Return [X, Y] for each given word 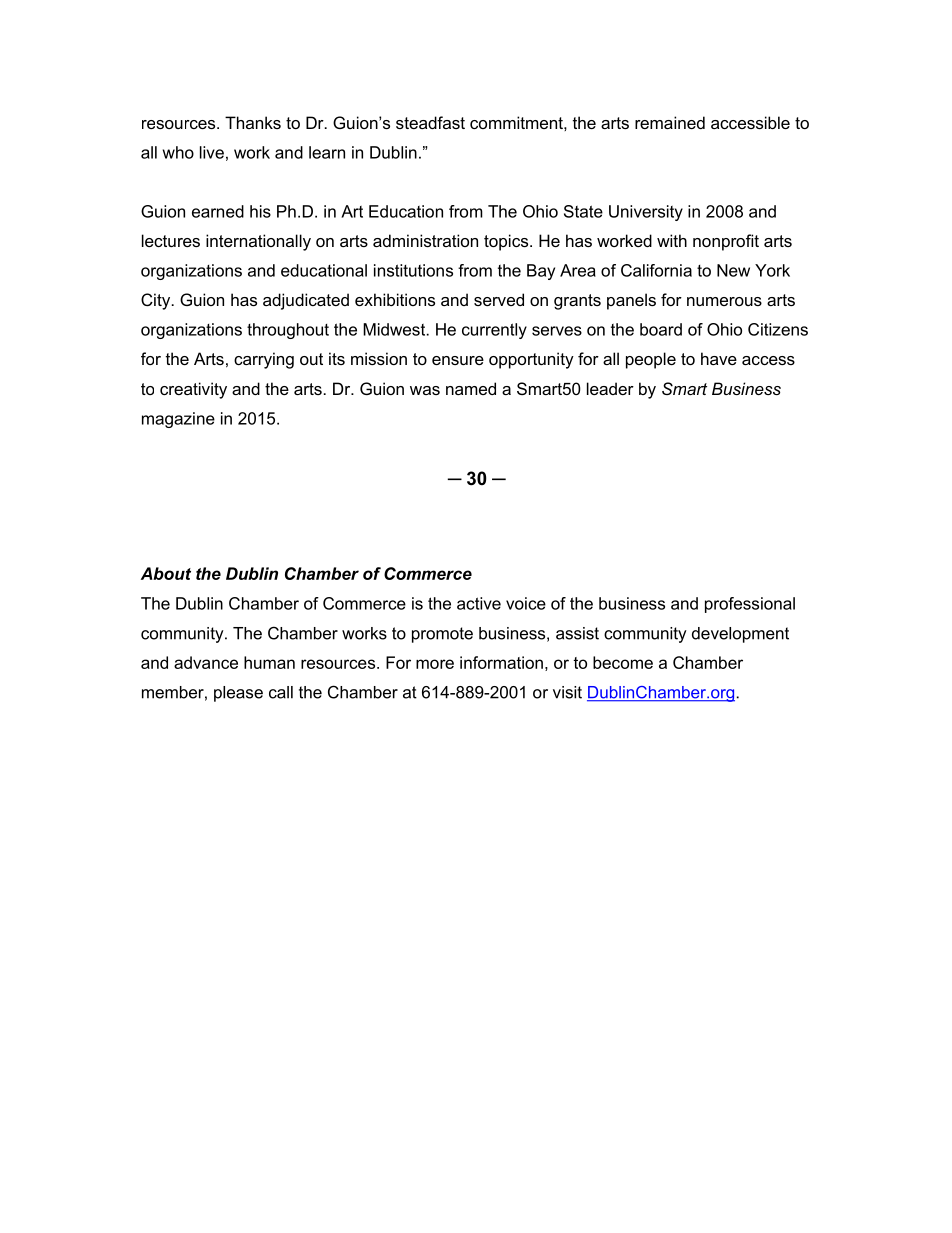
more [435, 664]
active [479, 603]
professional [750, 605]
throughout [288, 331]
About [166, 573]
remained [670, 122]
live [212, 152]
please [238, 694]
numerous [724, 301]
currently [494, 331]
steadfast [430, 122]
